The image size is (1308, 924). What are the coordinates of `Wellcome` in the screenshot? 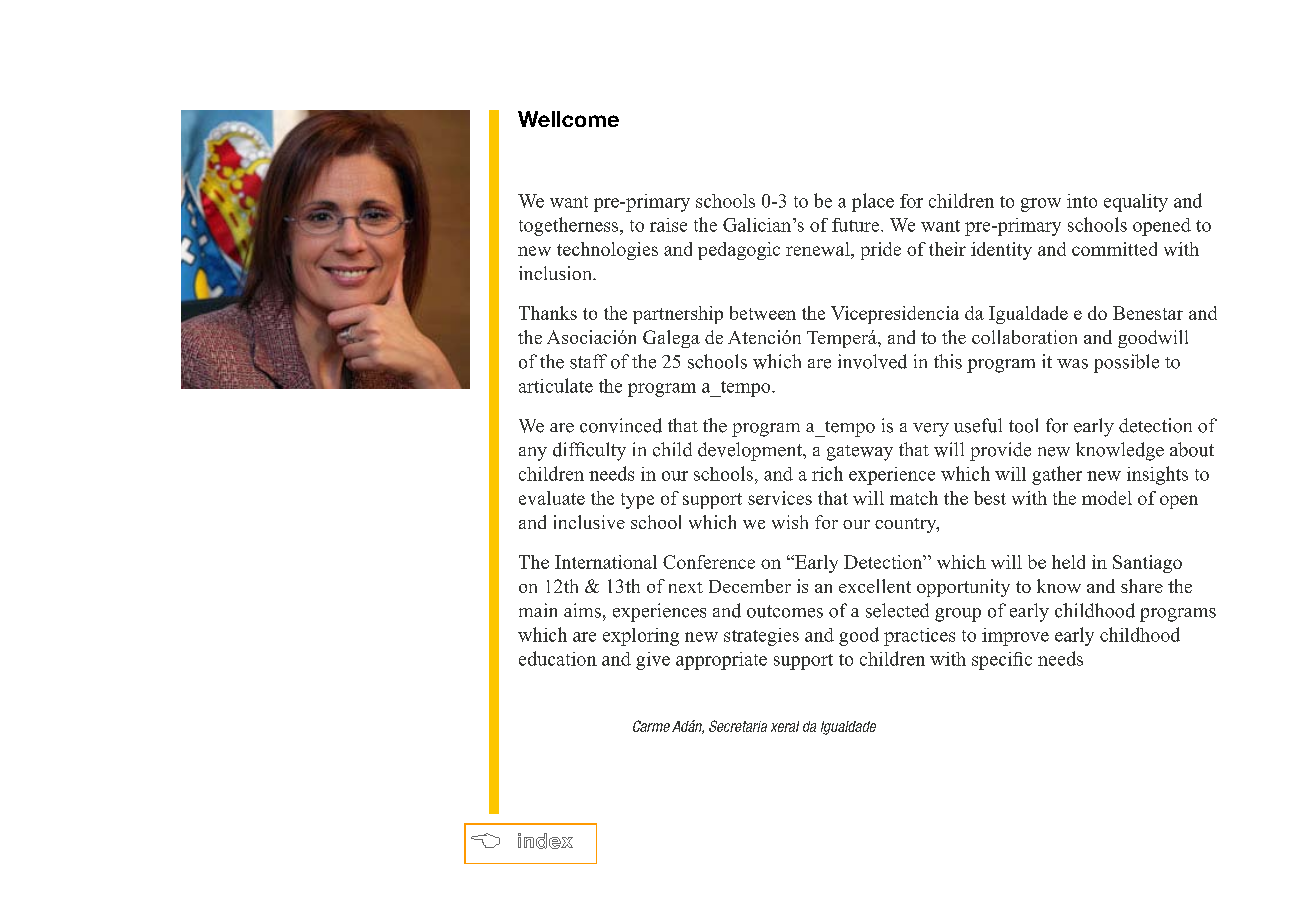 It's located at (568, 119).
